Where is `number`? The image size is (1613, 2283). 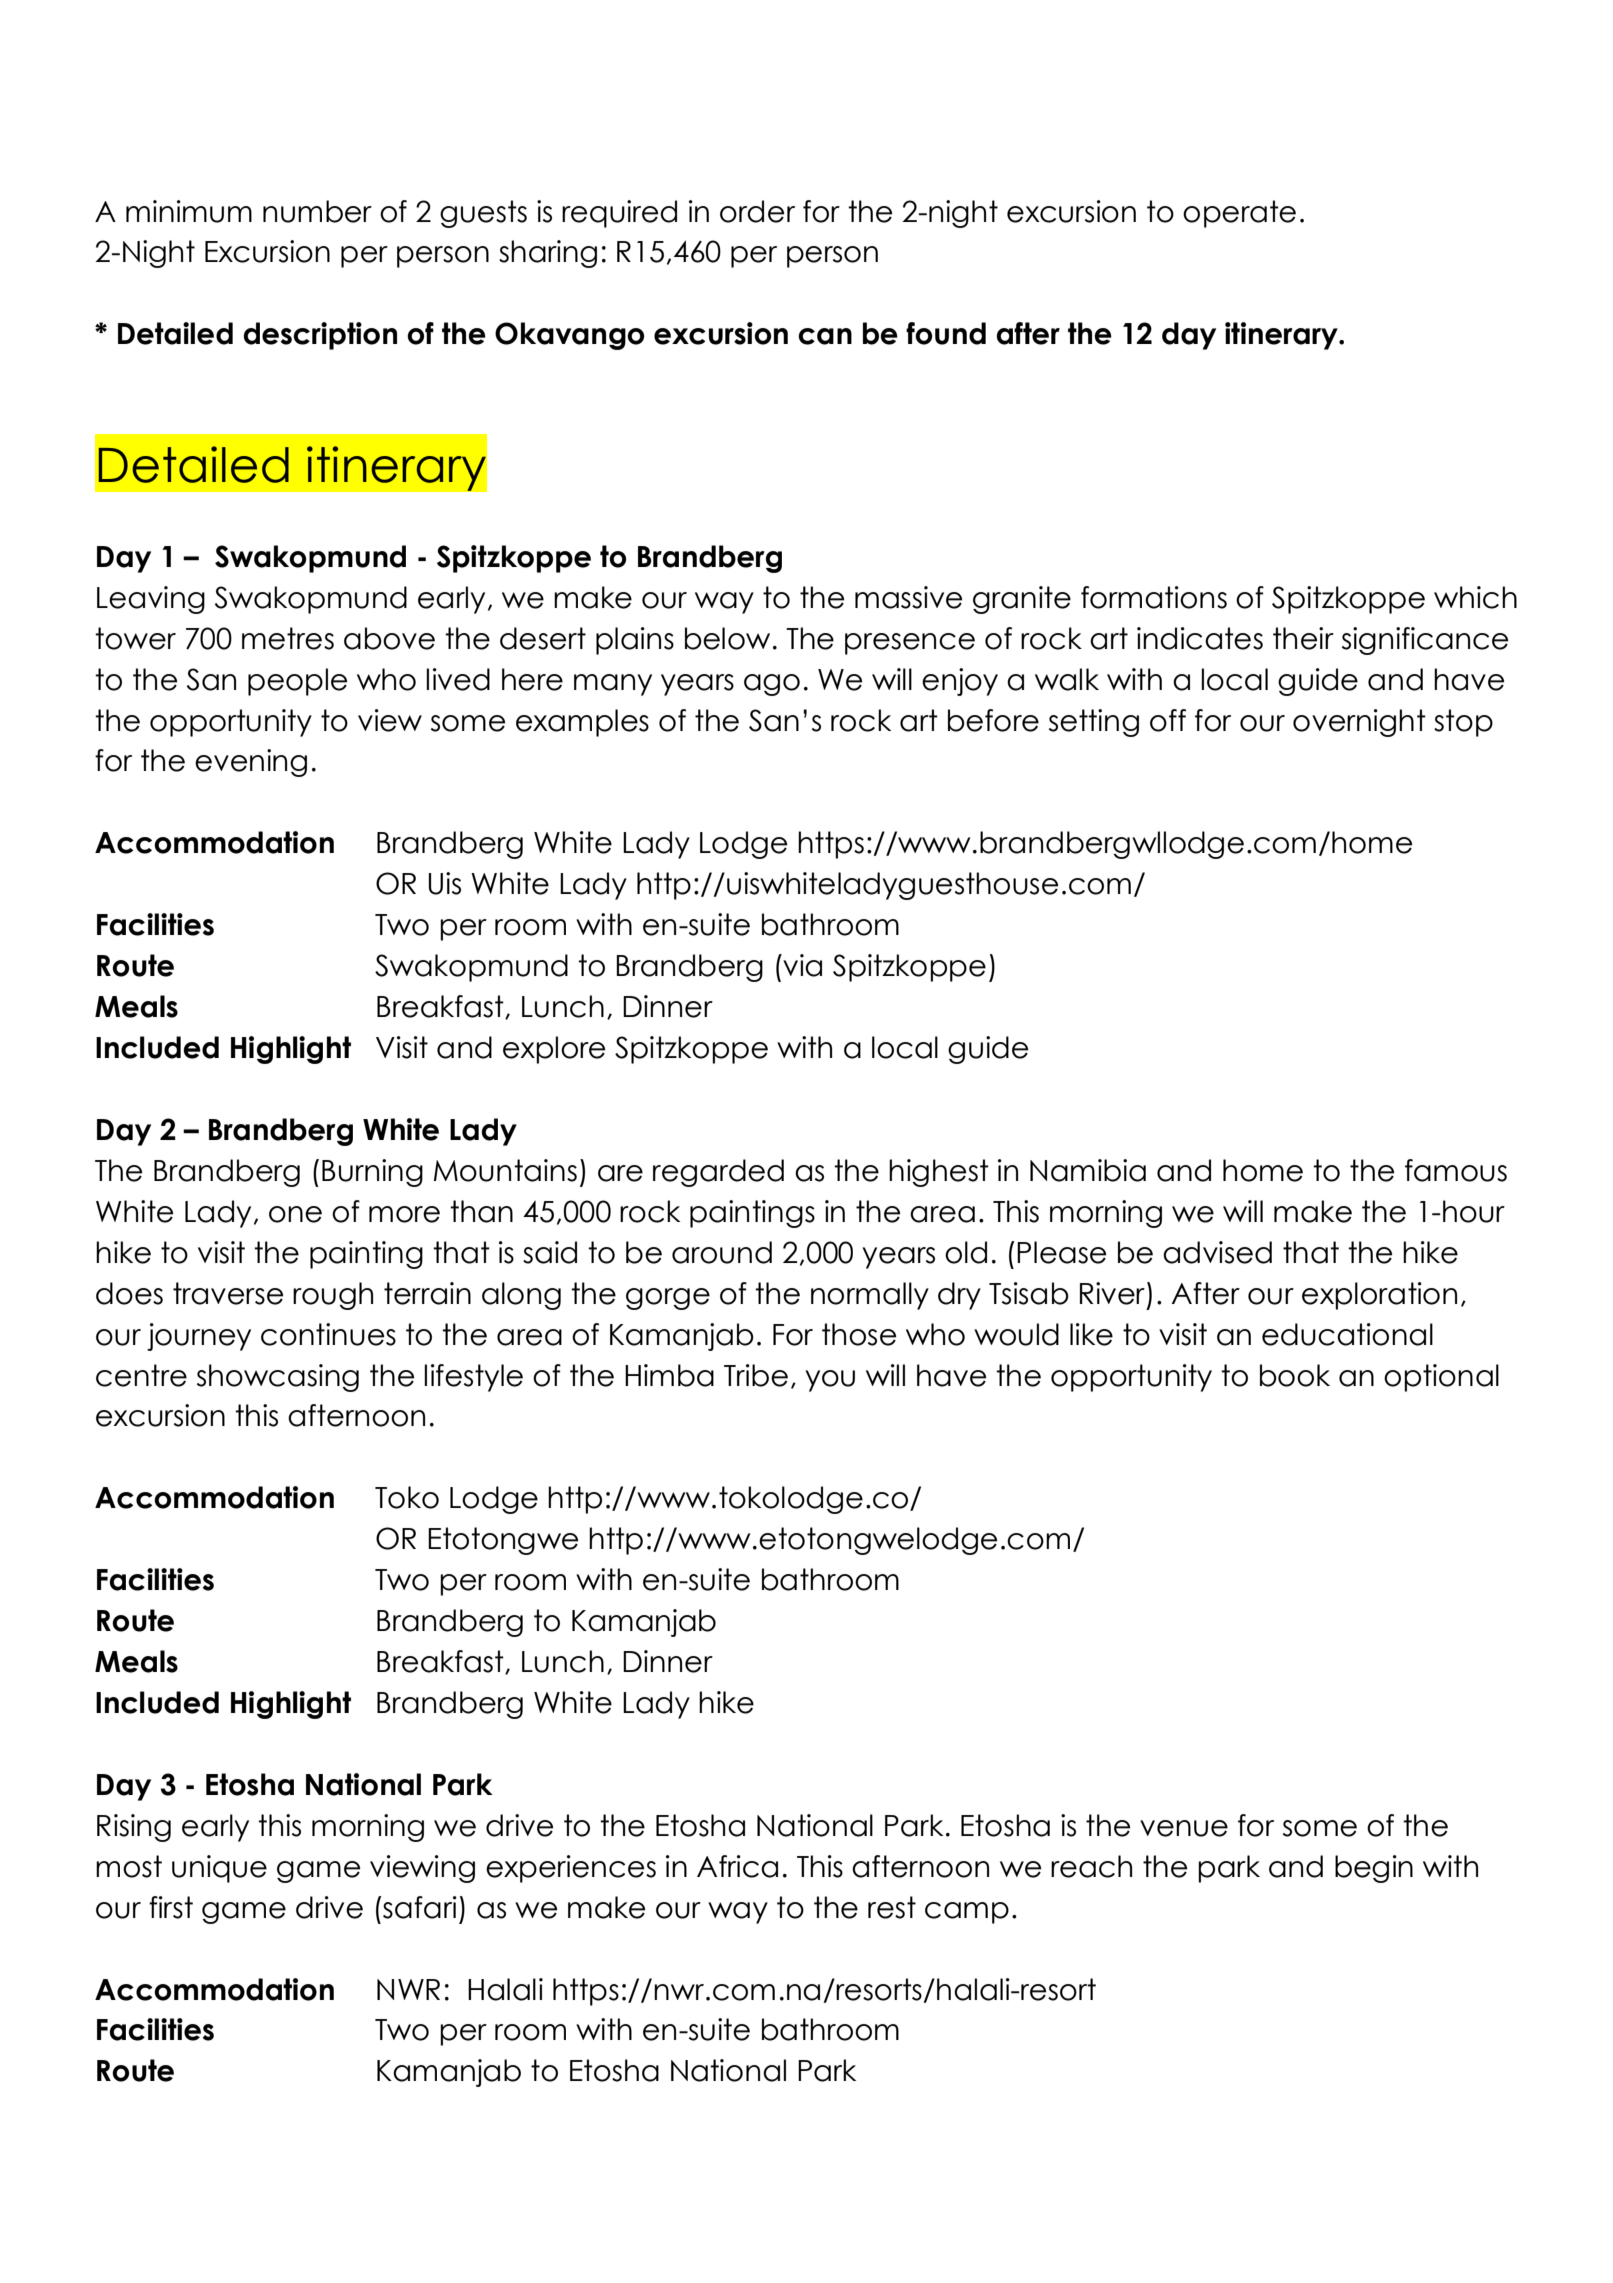
number is located at coordinates (317, 211).
